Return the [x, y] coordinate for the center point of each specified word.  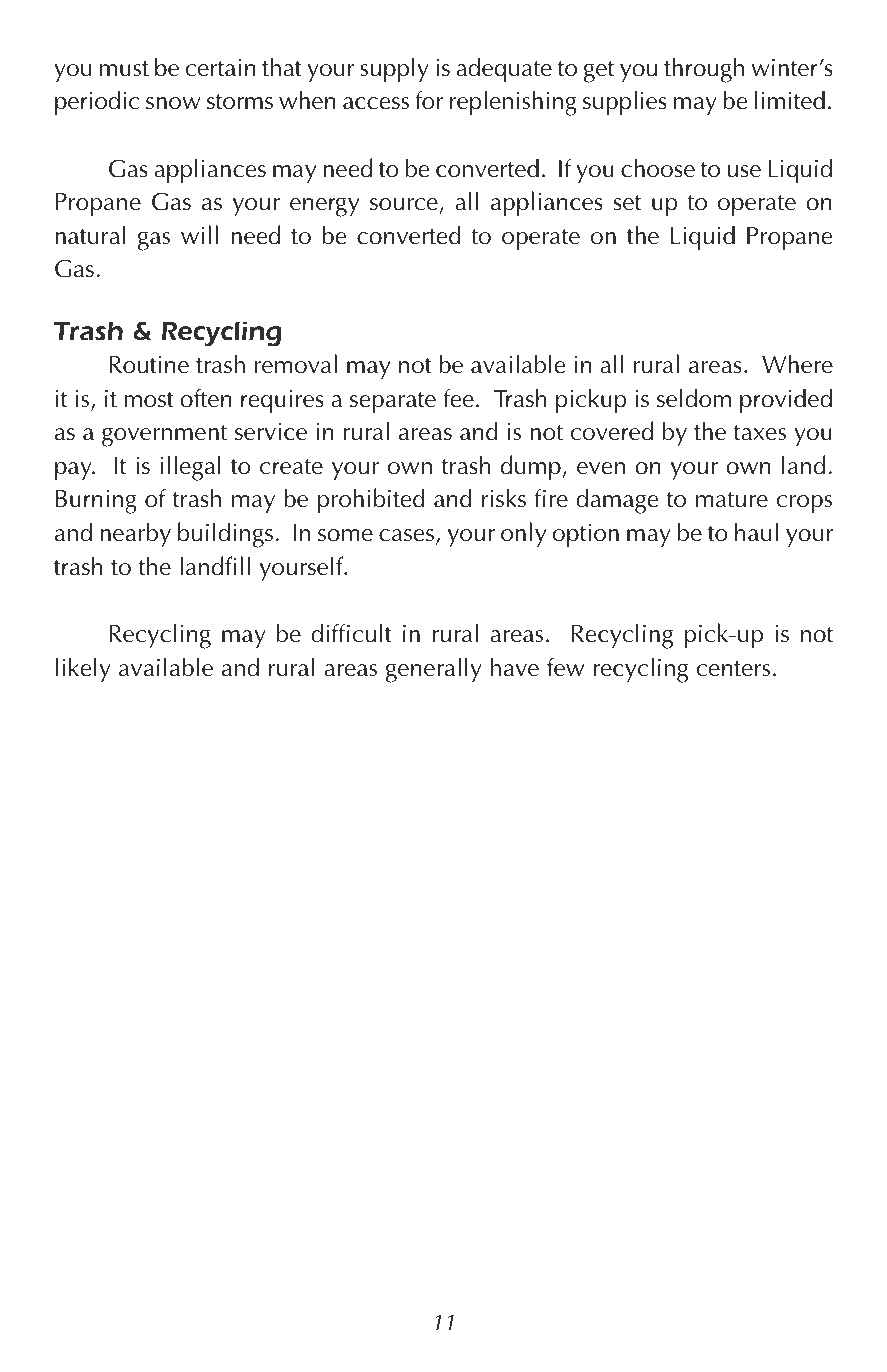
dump [532, 468]
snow [173, 103]
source [404, 204]
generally [434, 670]
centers [733, 669]
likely [83, 670]
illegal [191, 468]
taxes [760, 433]
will [199, 234]
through [704, 70]
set [627, 203]
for [429, 100]
